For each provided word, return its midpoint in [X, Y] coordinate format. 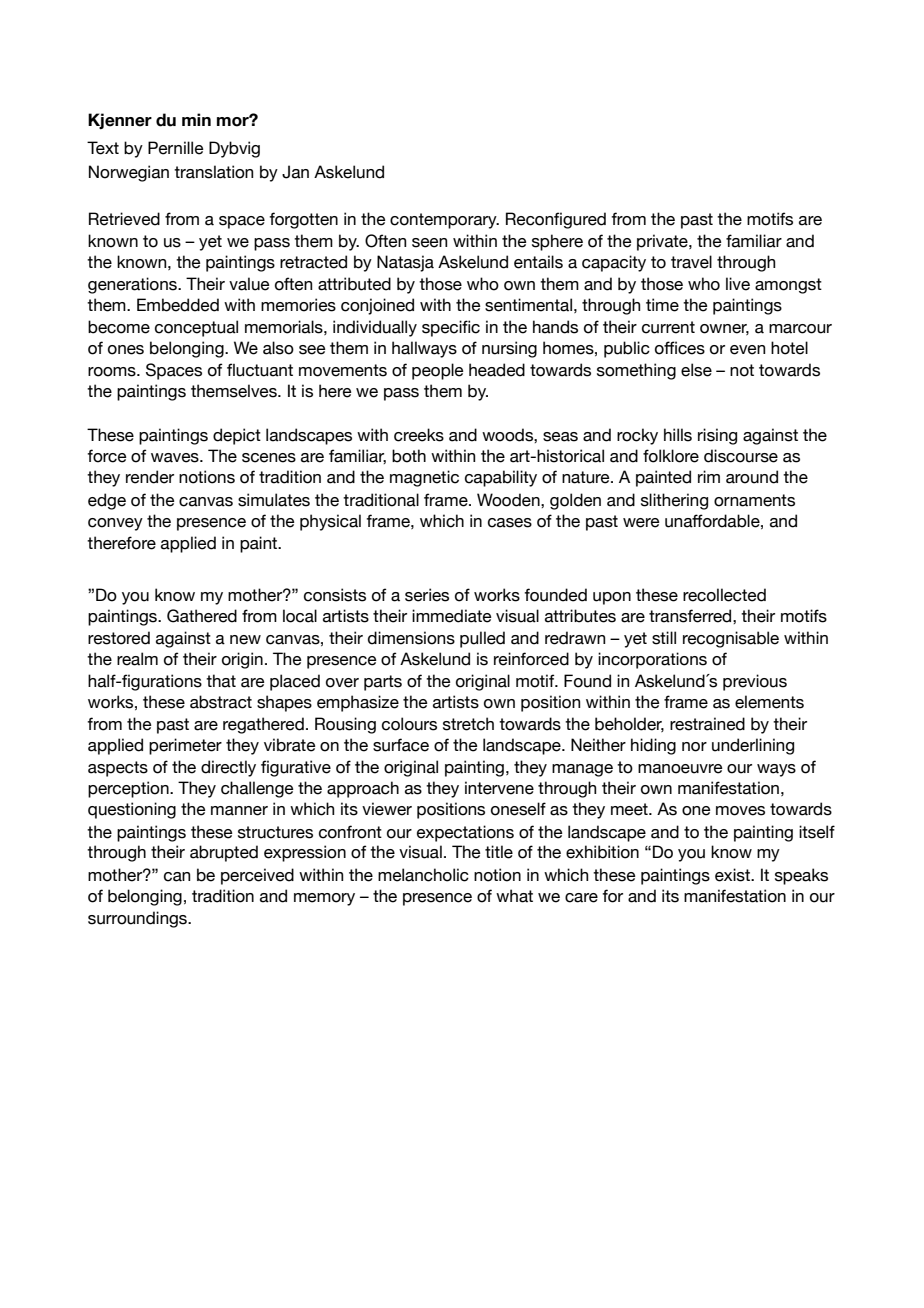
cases [510, 523]
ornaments [754, 500]
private [663, 242]
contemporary [444, 221]
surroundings [138, 919]
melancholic [423, 875]
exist [733, 875]
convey [115, 524]
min [196, 119]
